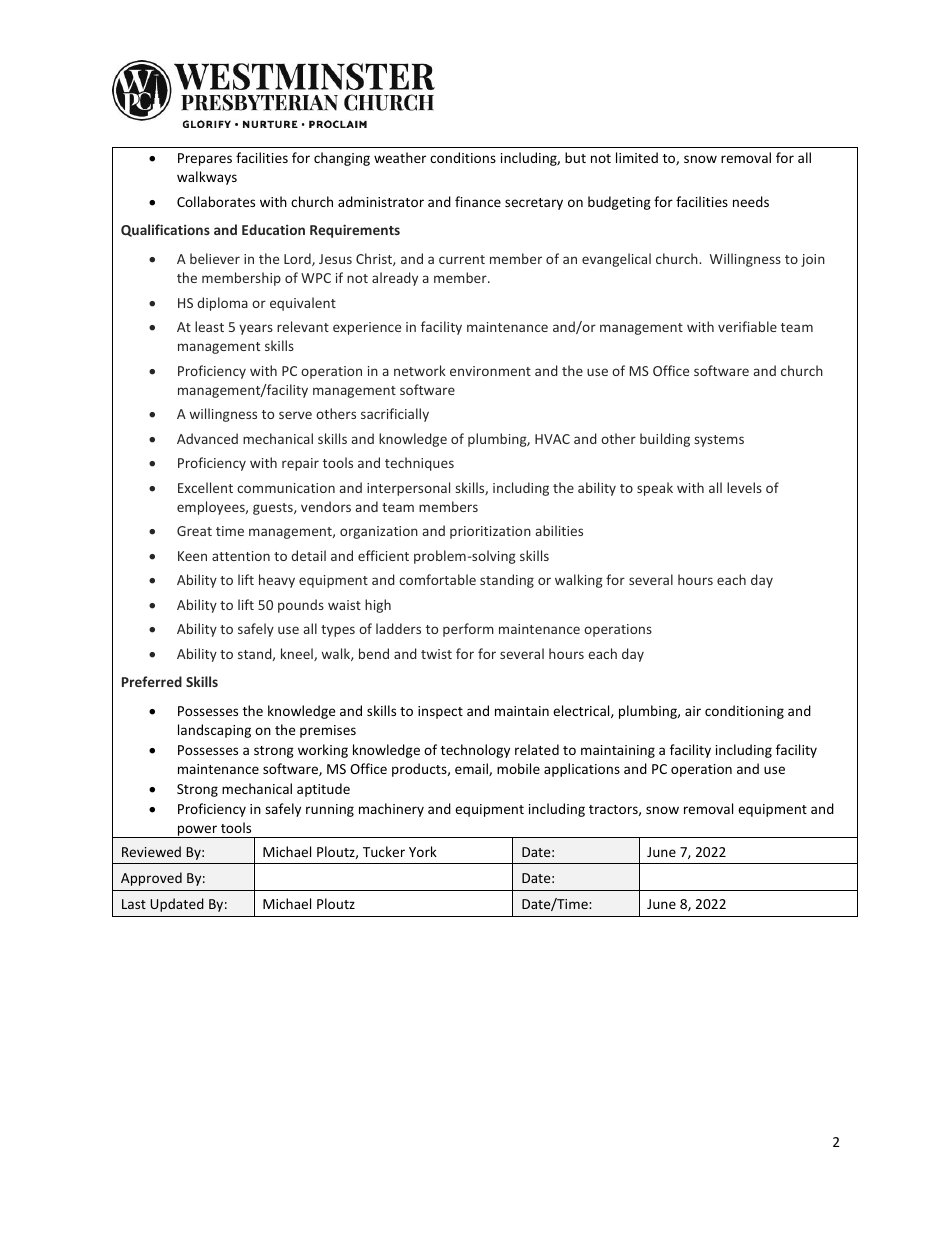 This screenshot has width=952, height=1233. I want to click on applications, so click(582, 770).
